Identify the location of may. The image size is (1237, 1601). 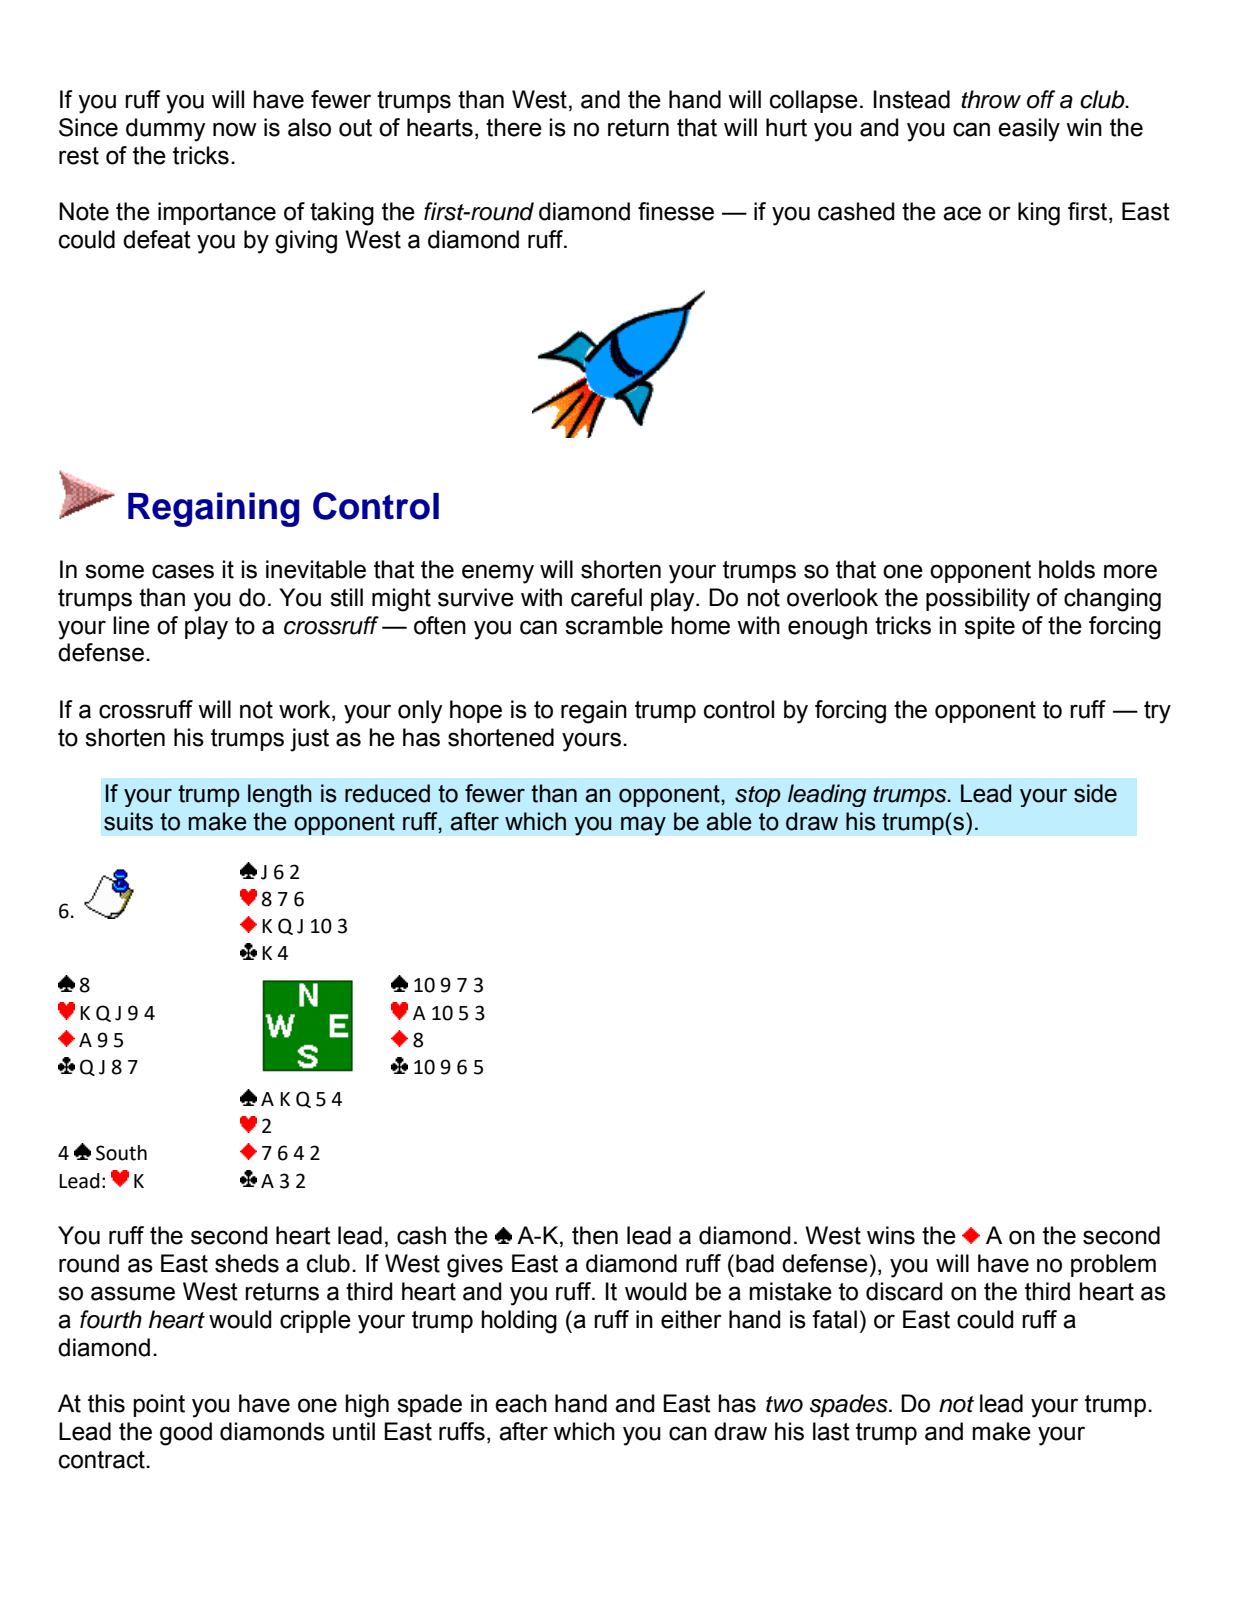
(643, 826).
